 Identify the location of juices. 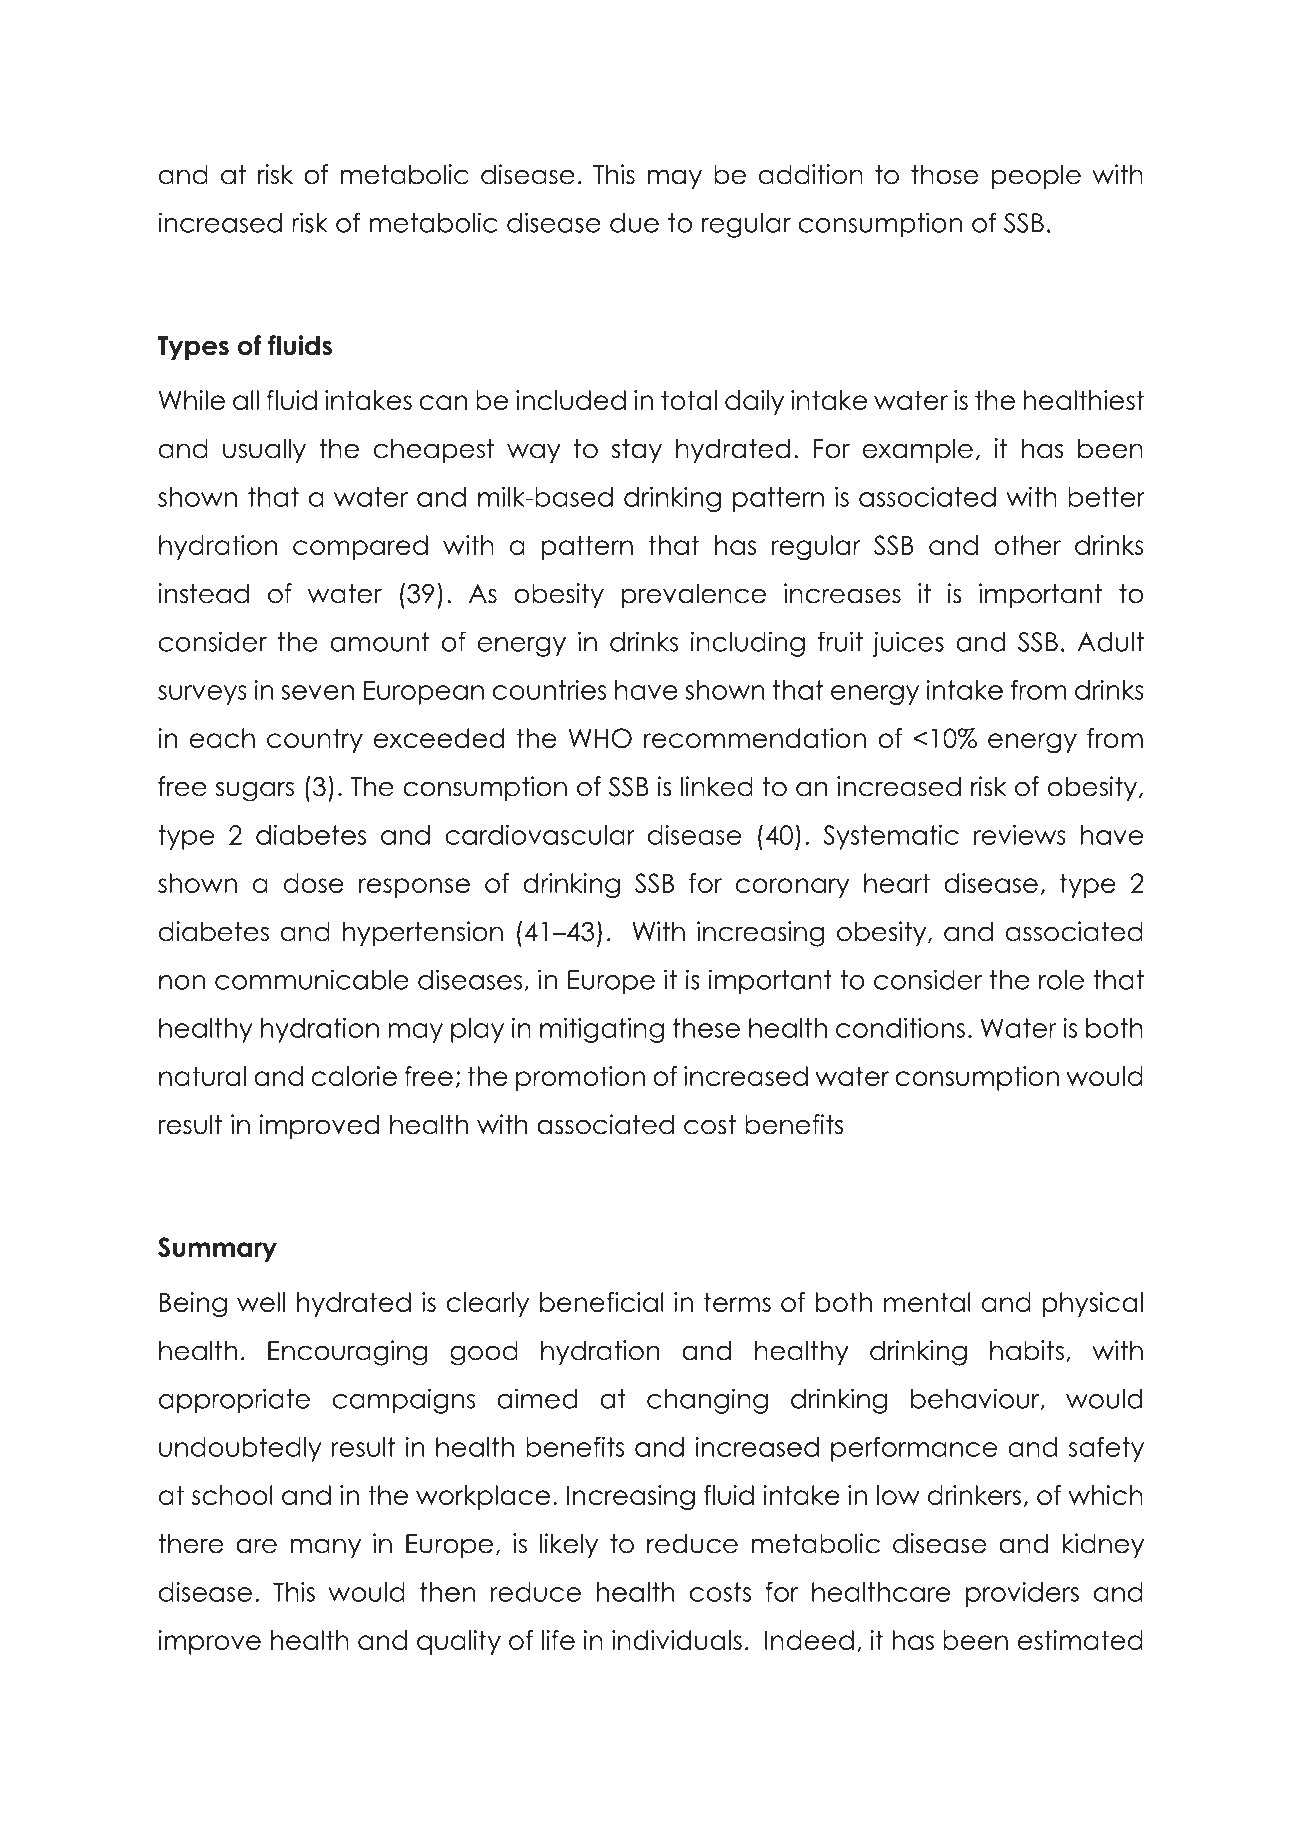
(908, 644).
